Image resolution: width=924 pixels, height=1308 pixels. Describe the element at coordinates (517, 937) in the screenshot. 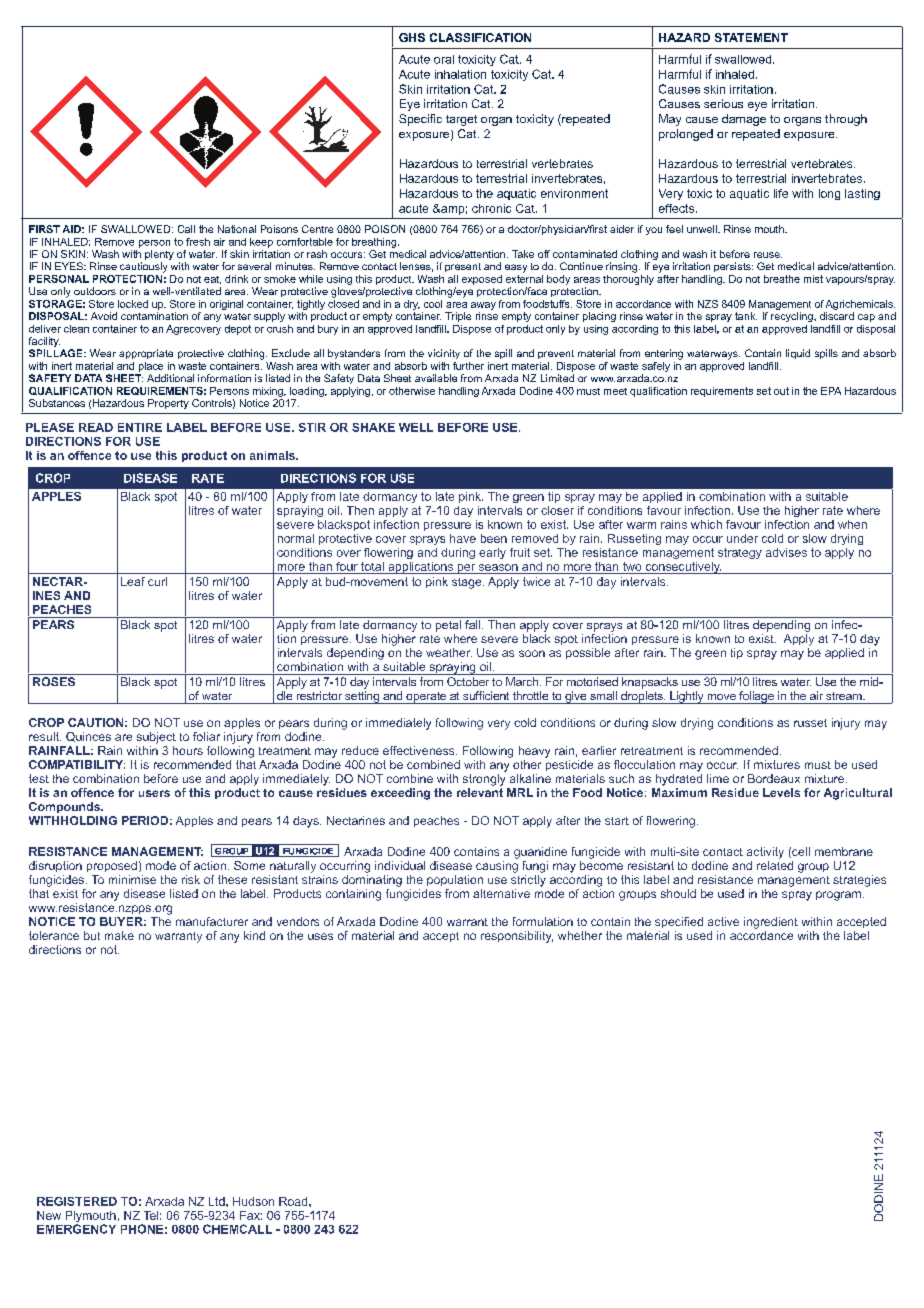

I see `responsibility` at that location.
